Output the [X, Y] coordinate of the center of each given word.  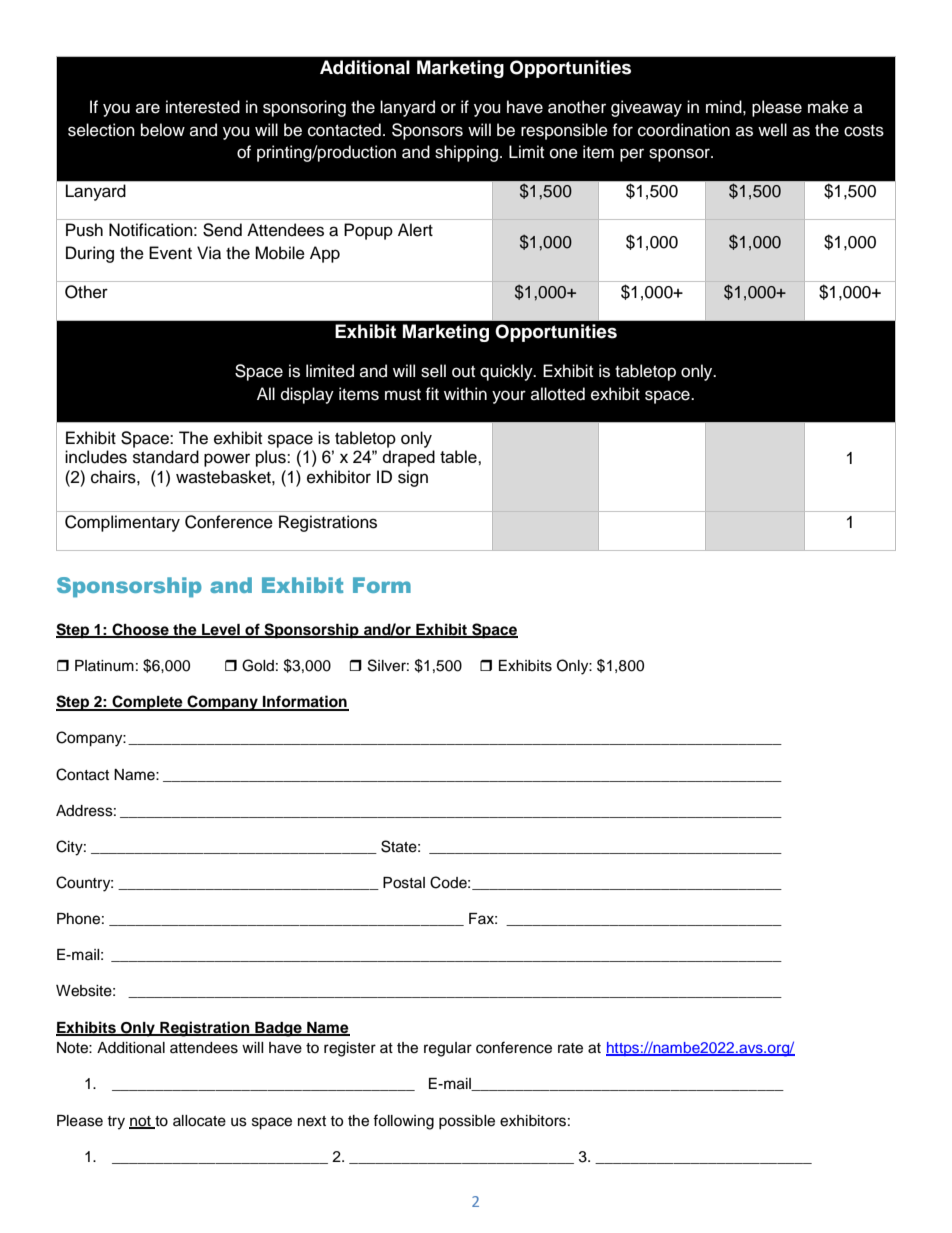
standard [166, 457]
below [163, 130]
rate [570, 1048]
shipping [466, 153]
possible [467, 1122]
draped [409, 458]
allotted [558, 394]
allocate [199, 1121]
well [772, 130]
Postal [404, 883]
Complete [147, 703]
